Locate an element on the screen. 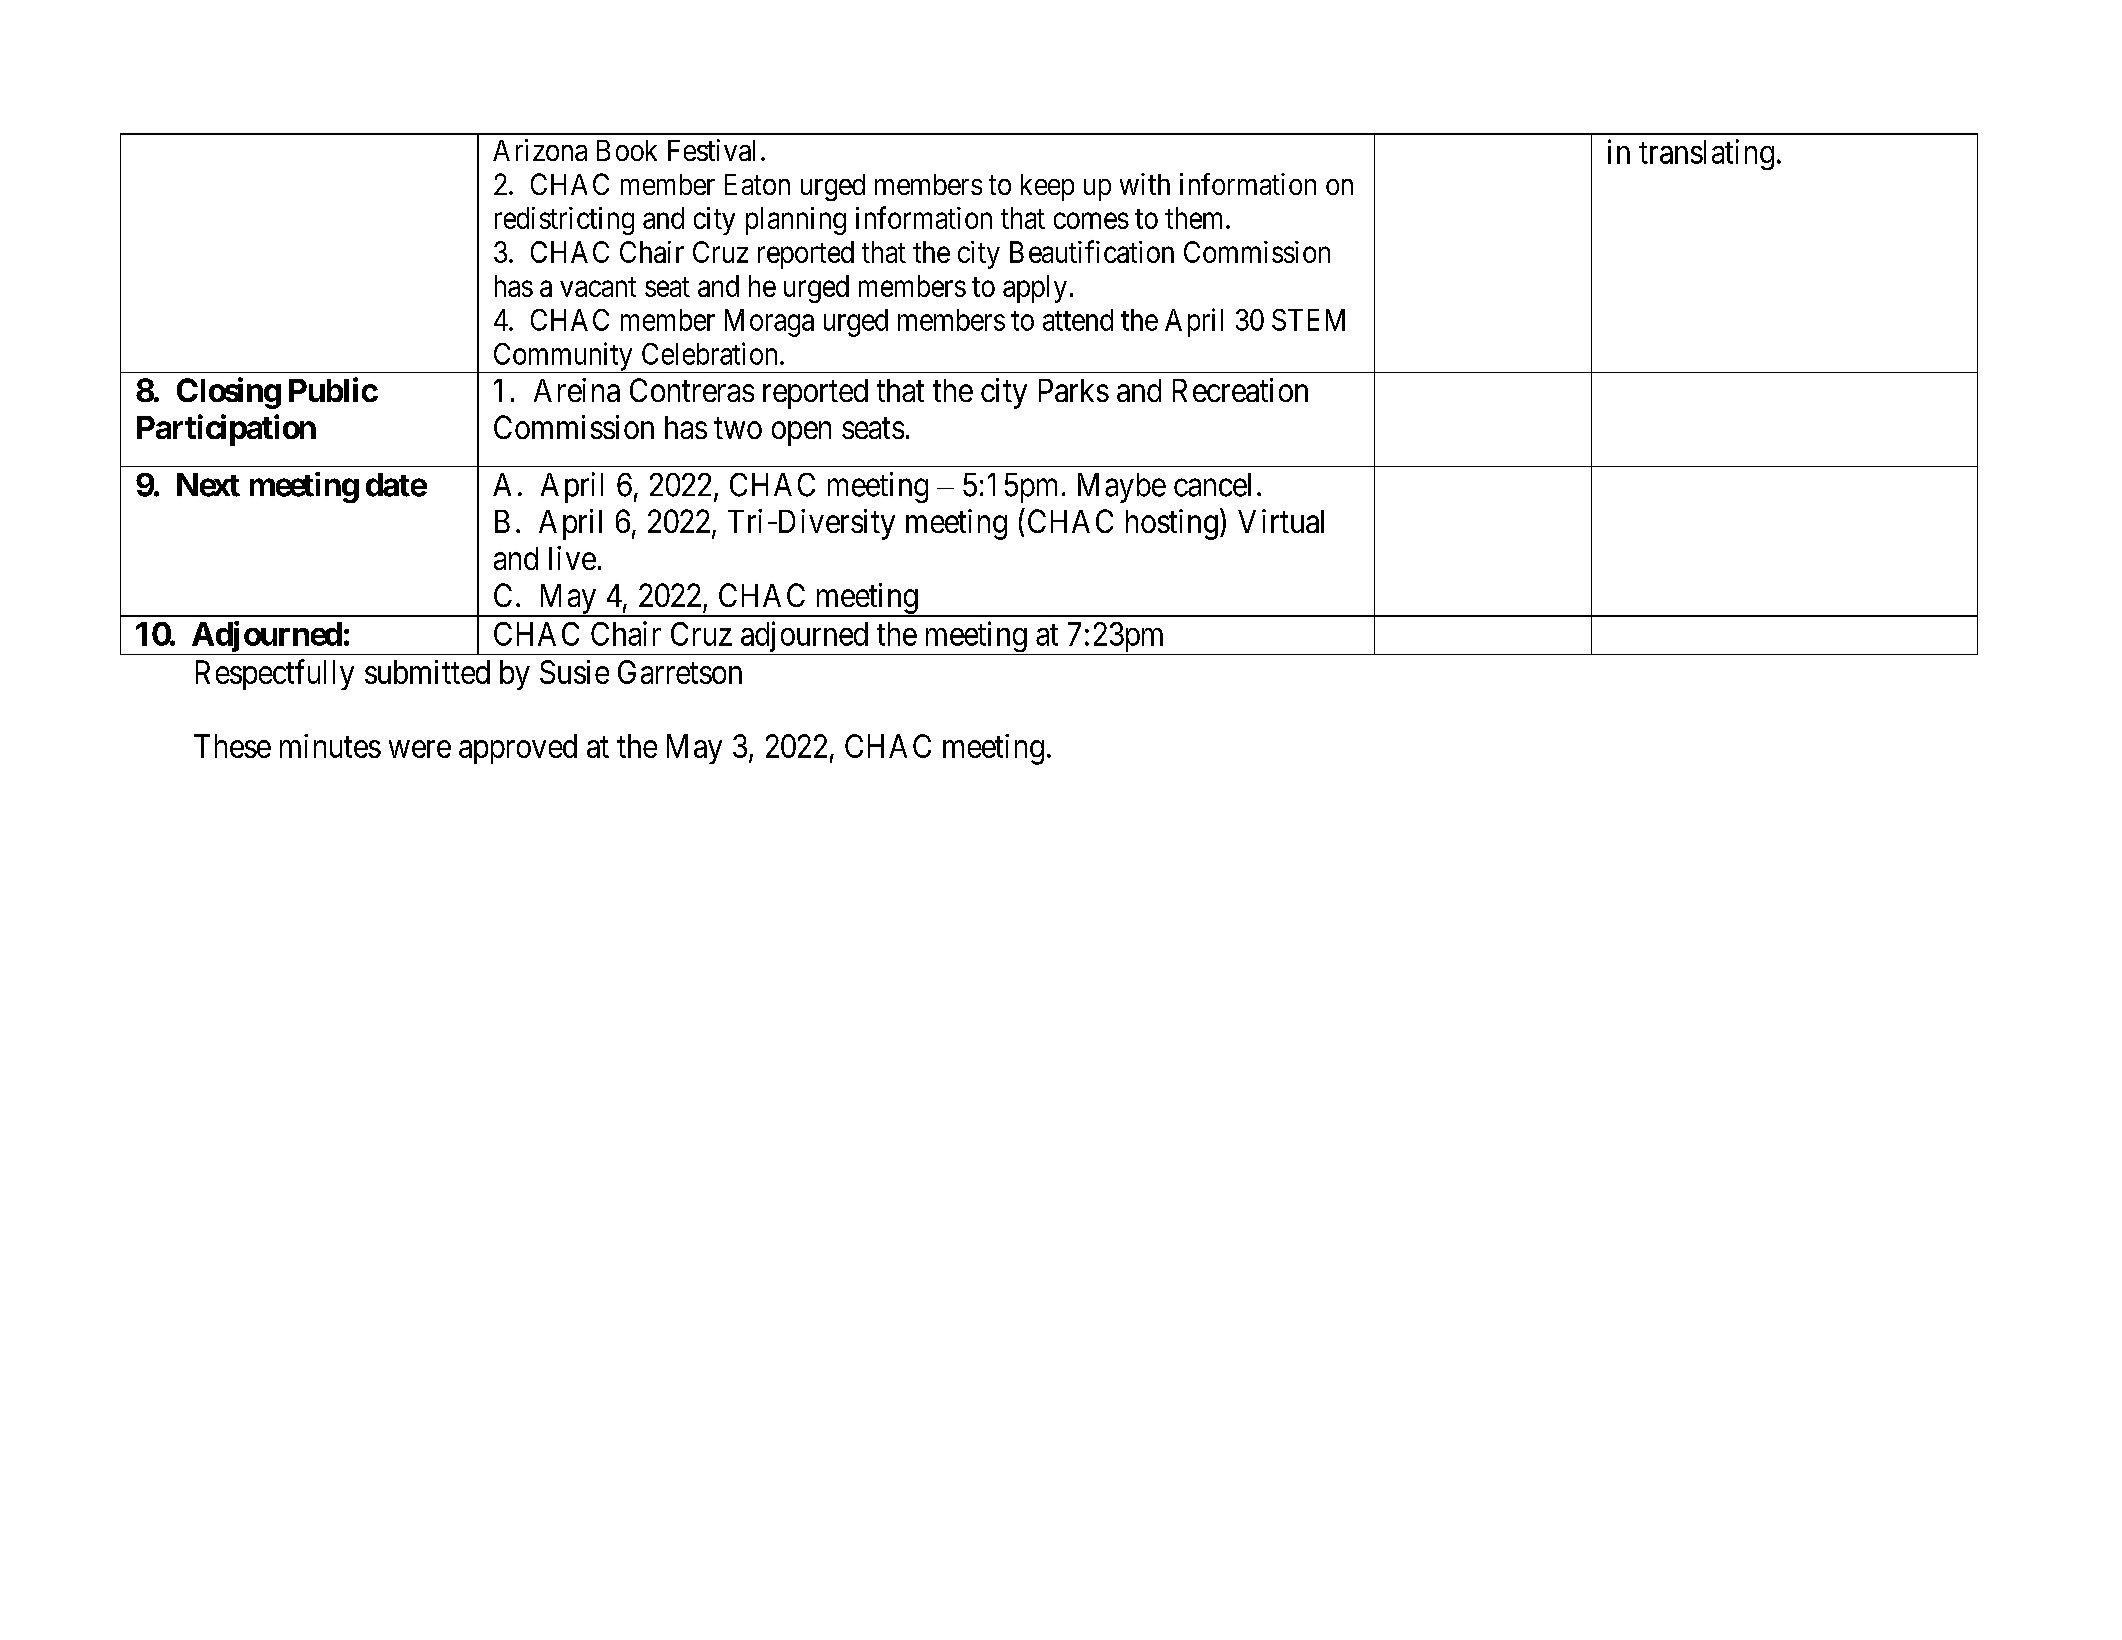 This screenshot has width=2122, height=1640. Susie is located at coordinates (574, 672).
